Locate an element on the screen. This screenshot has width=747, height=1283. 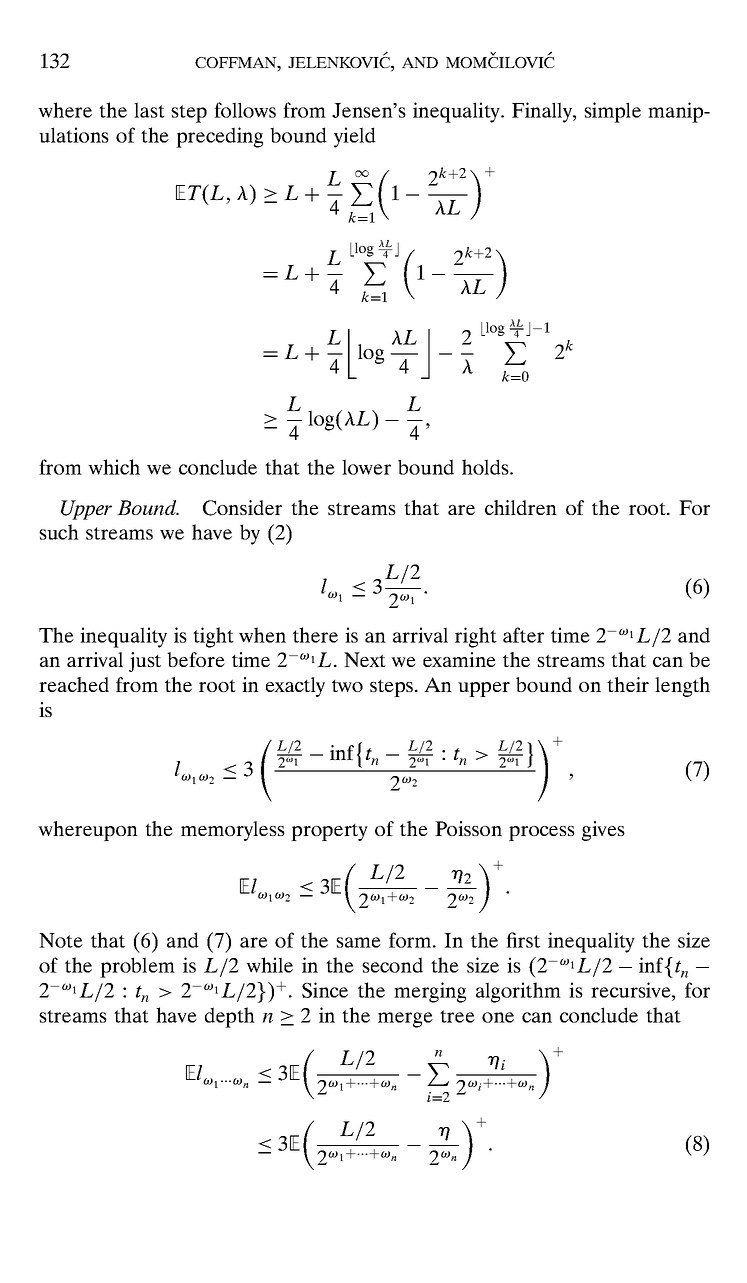
there is located at coordinates (315, 635).
